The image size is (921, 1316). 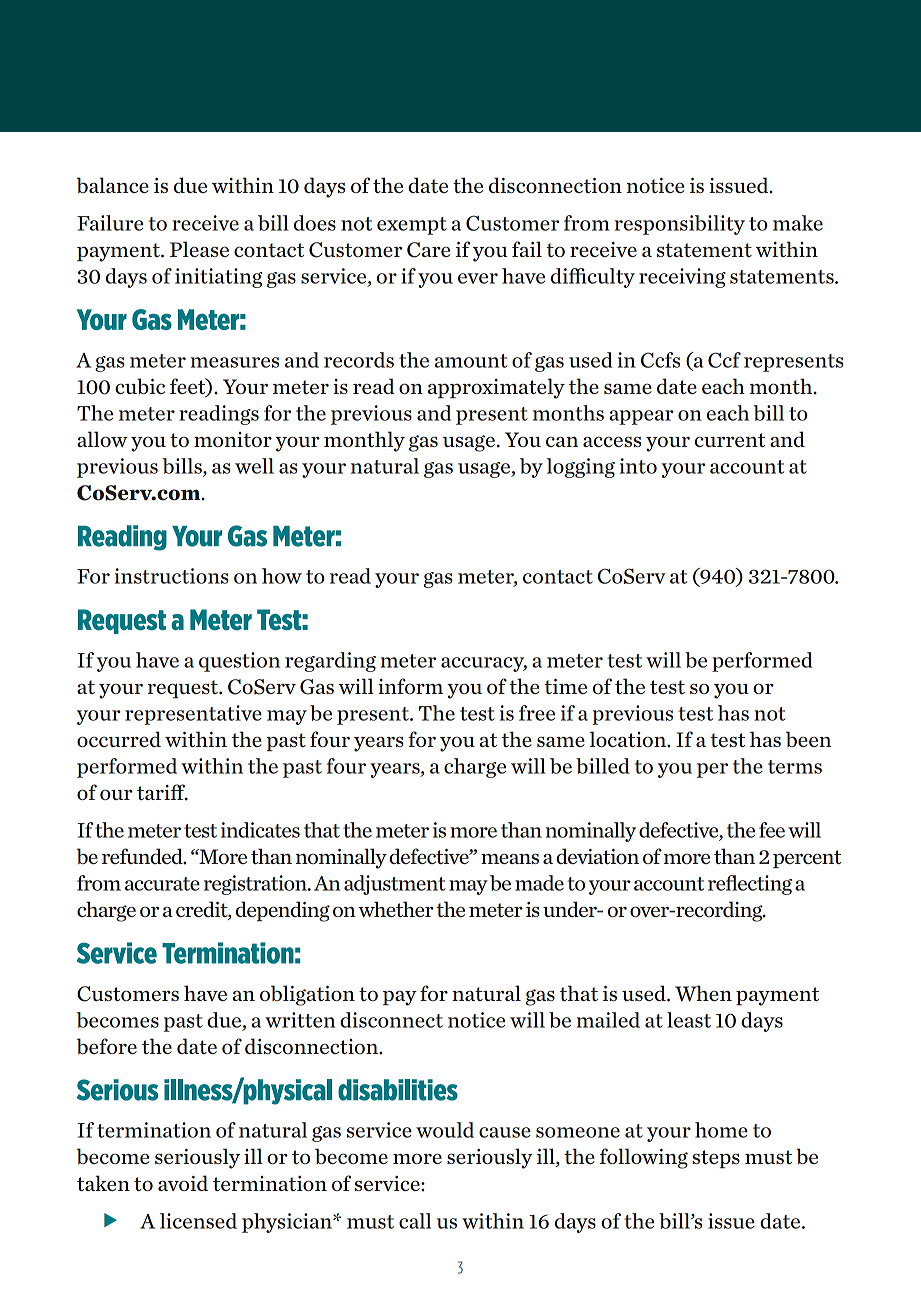 What do you see at coordinates (260, 830) in the document?
I see `indicates` at bounding box center [260, 830].
